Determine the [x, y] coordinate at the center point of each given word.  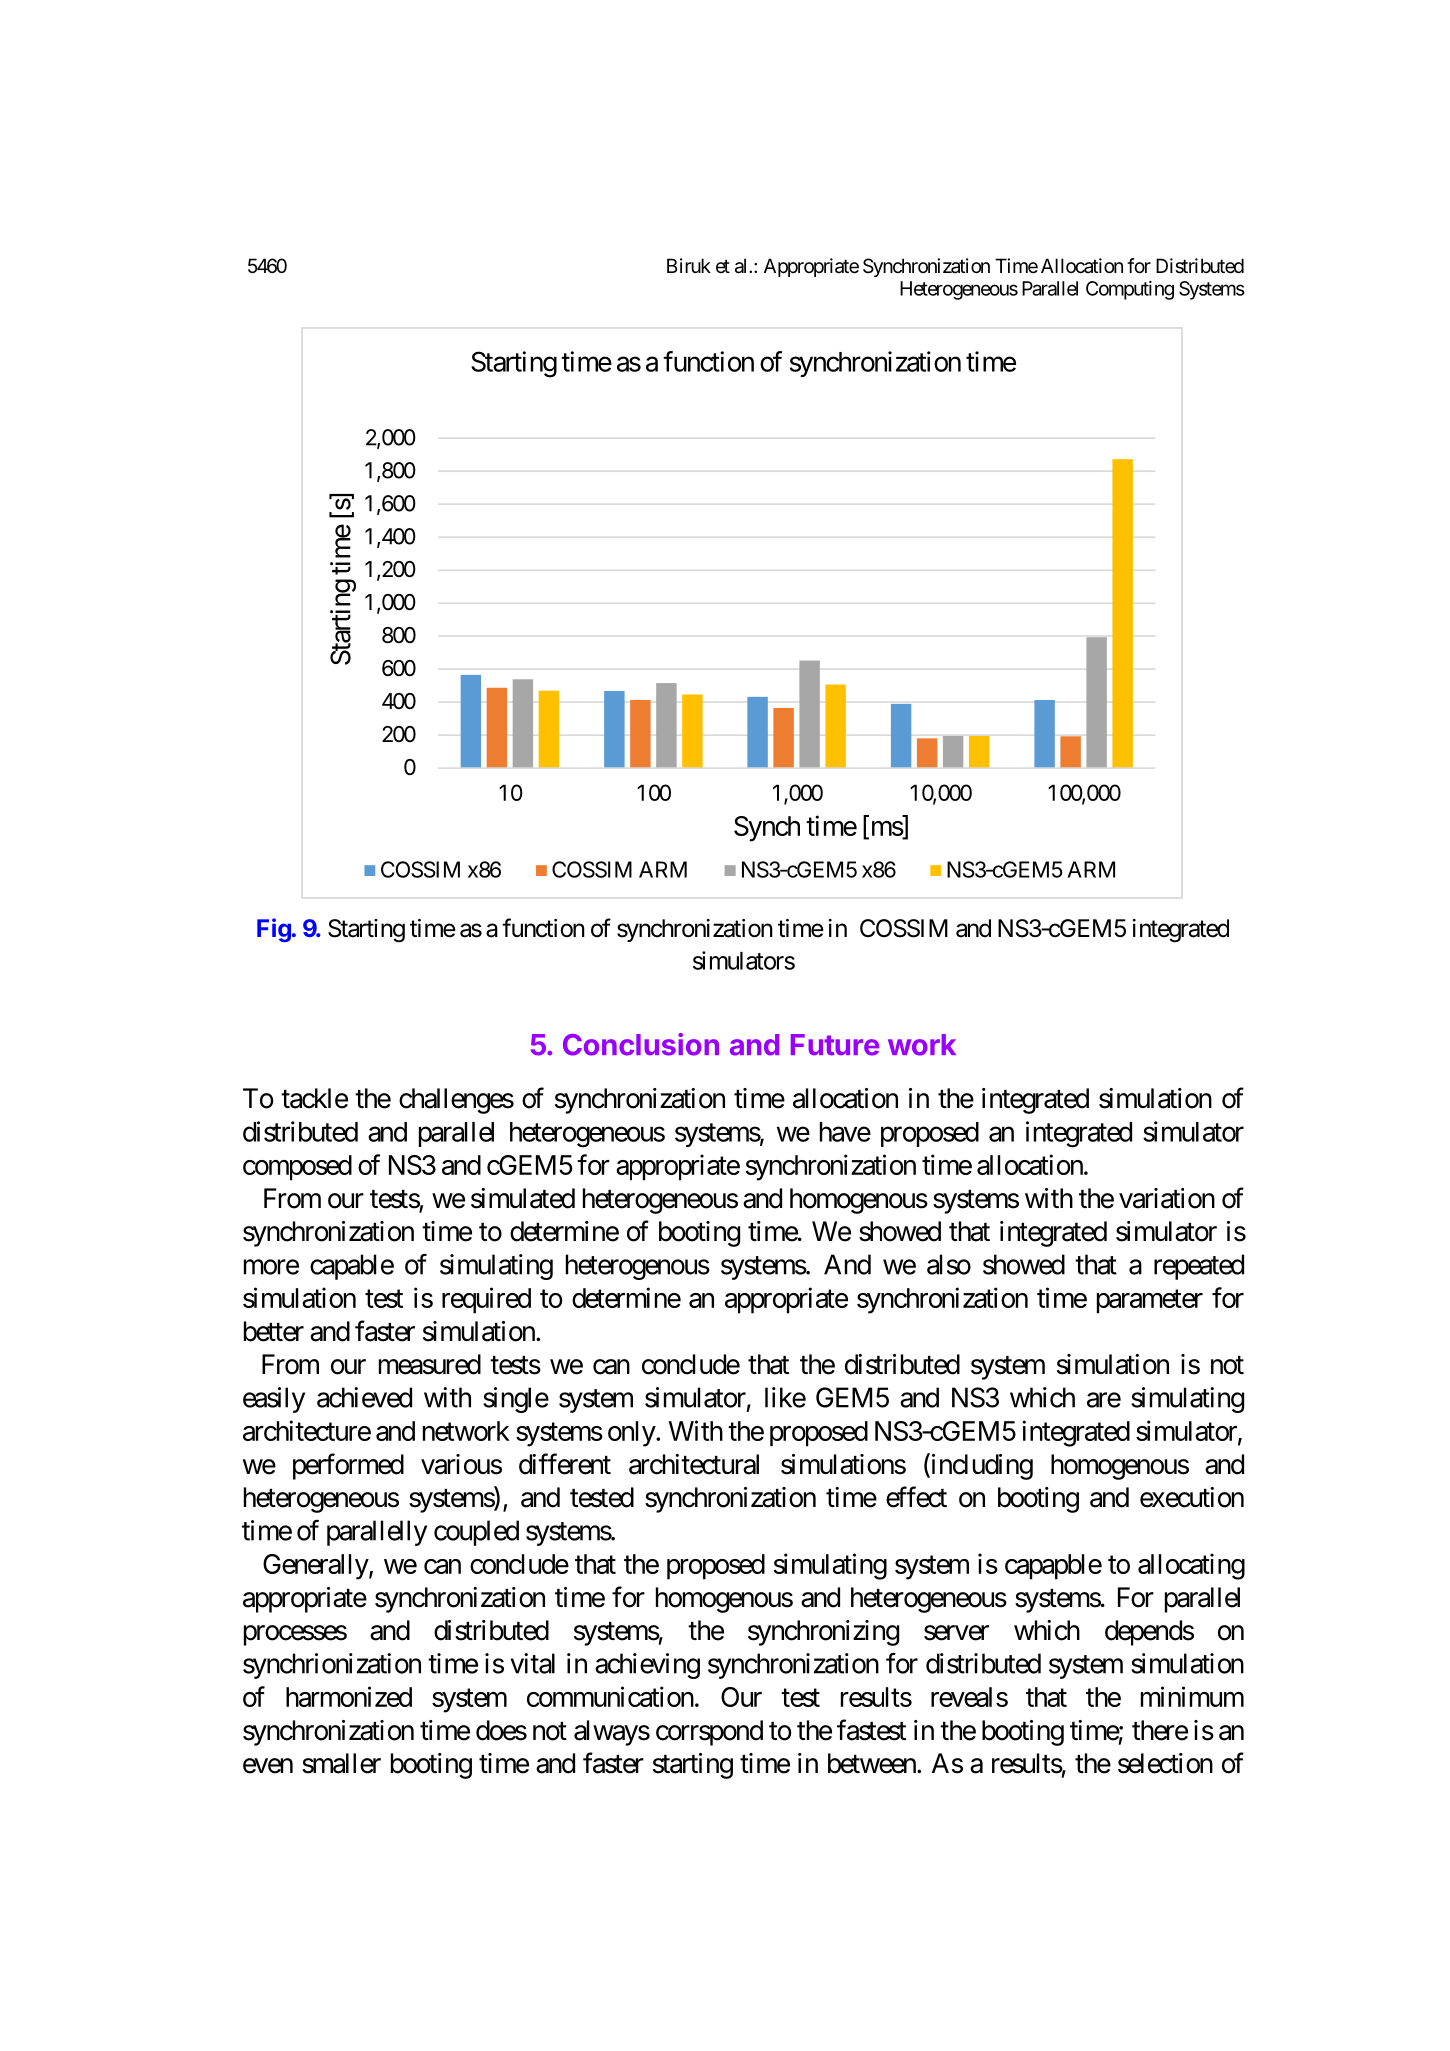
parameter [1150, 1302]
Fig [274, 930]
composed [297, 1168]
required [486, 1300]
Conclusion [641, 1044]
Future [835, 1045]
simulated [523, 1198]
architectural [694, 1464]
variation [1167, 1198]
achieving [647, 1666]
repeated [1199, 1267]
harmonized [349, 1696]
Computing [1130, 290]
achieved [364, 1397]
